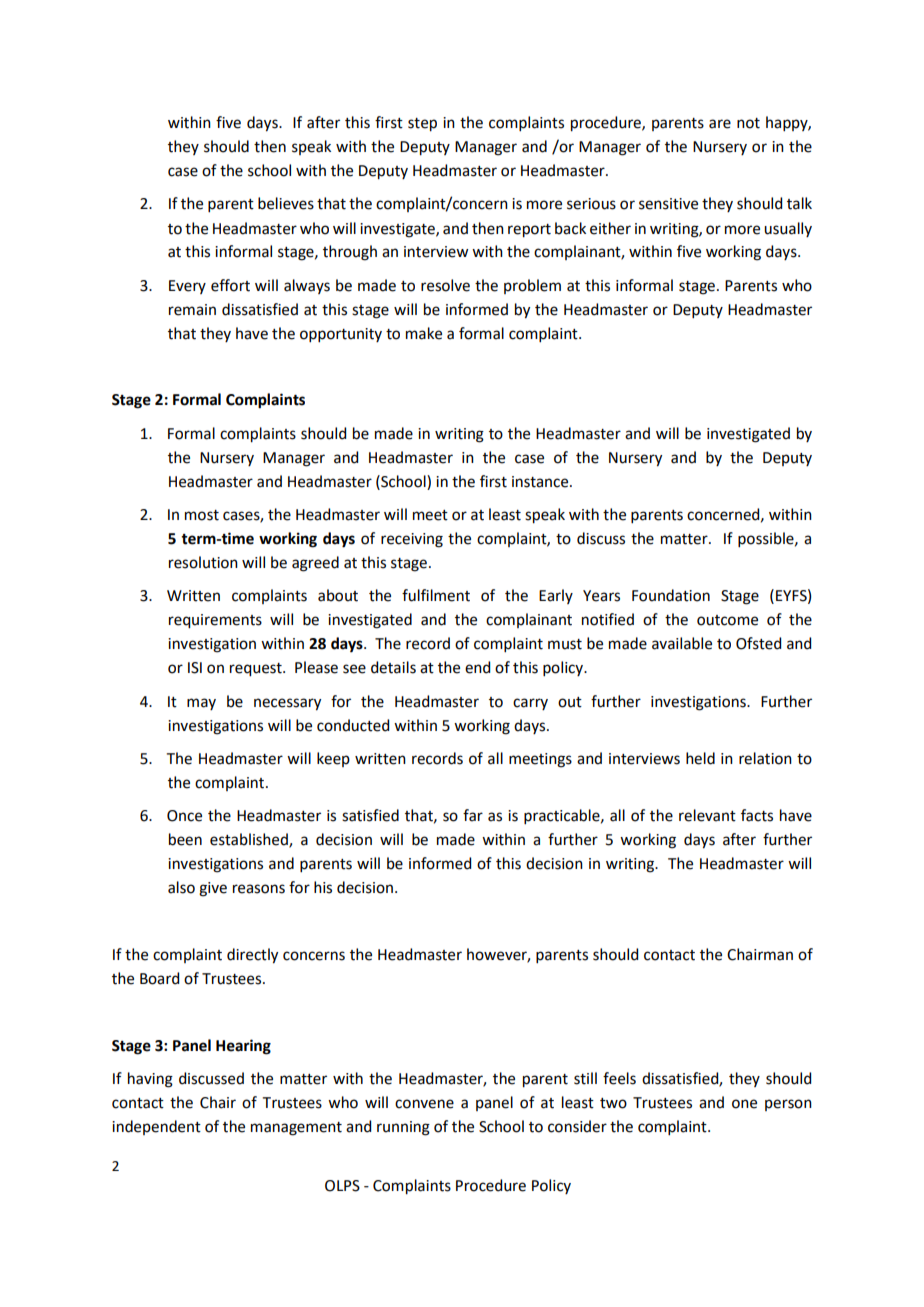 Image resolution: width=924 pixels, height=1307 pixels. Describe the element at coordinates (192, 310) in the page. I see `remain` at that location.
